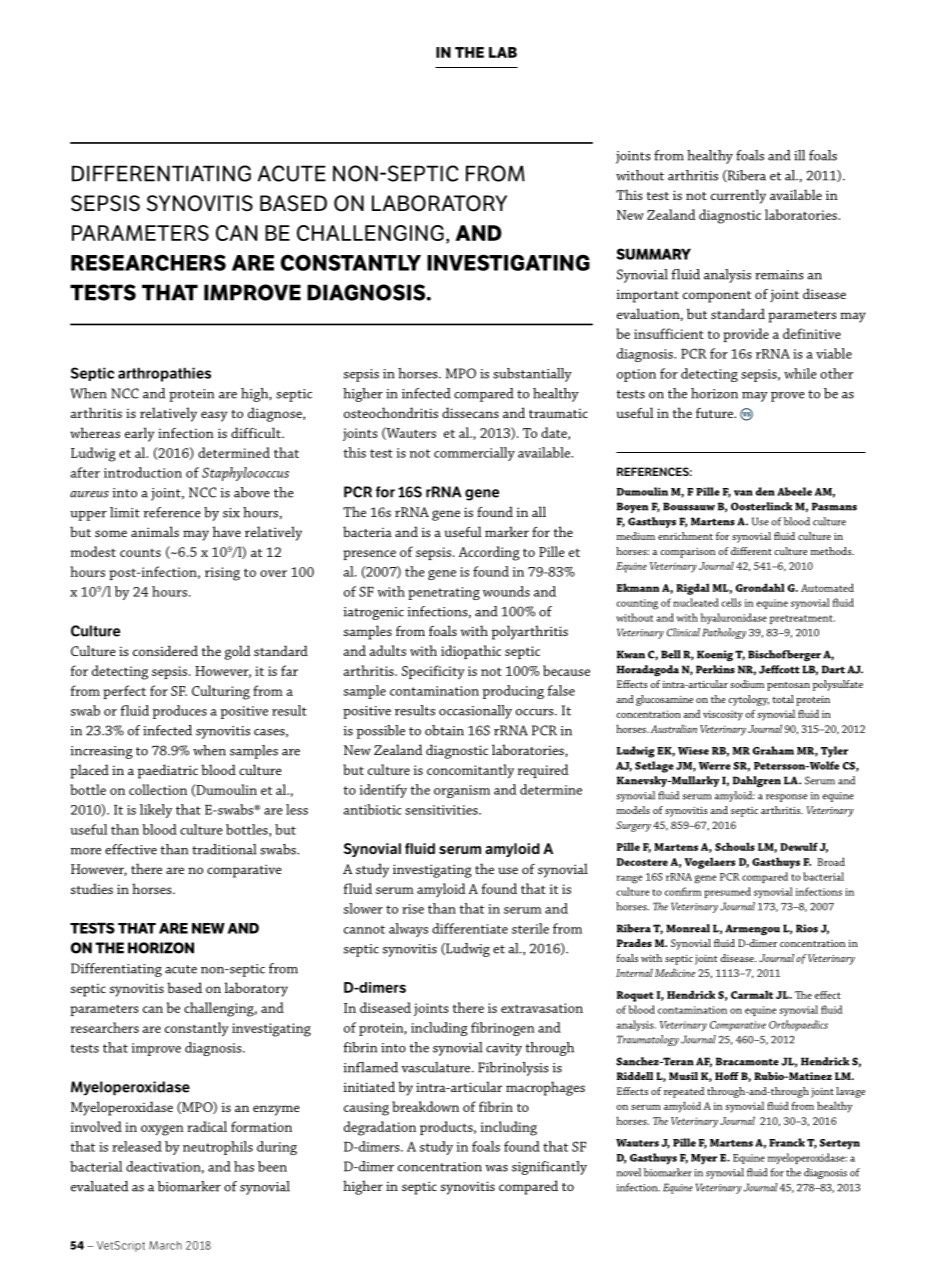  What do you see at coordinates (653, 254) in the screenshot?
I see `SUMMARY` at bounding box center [653, 254].
